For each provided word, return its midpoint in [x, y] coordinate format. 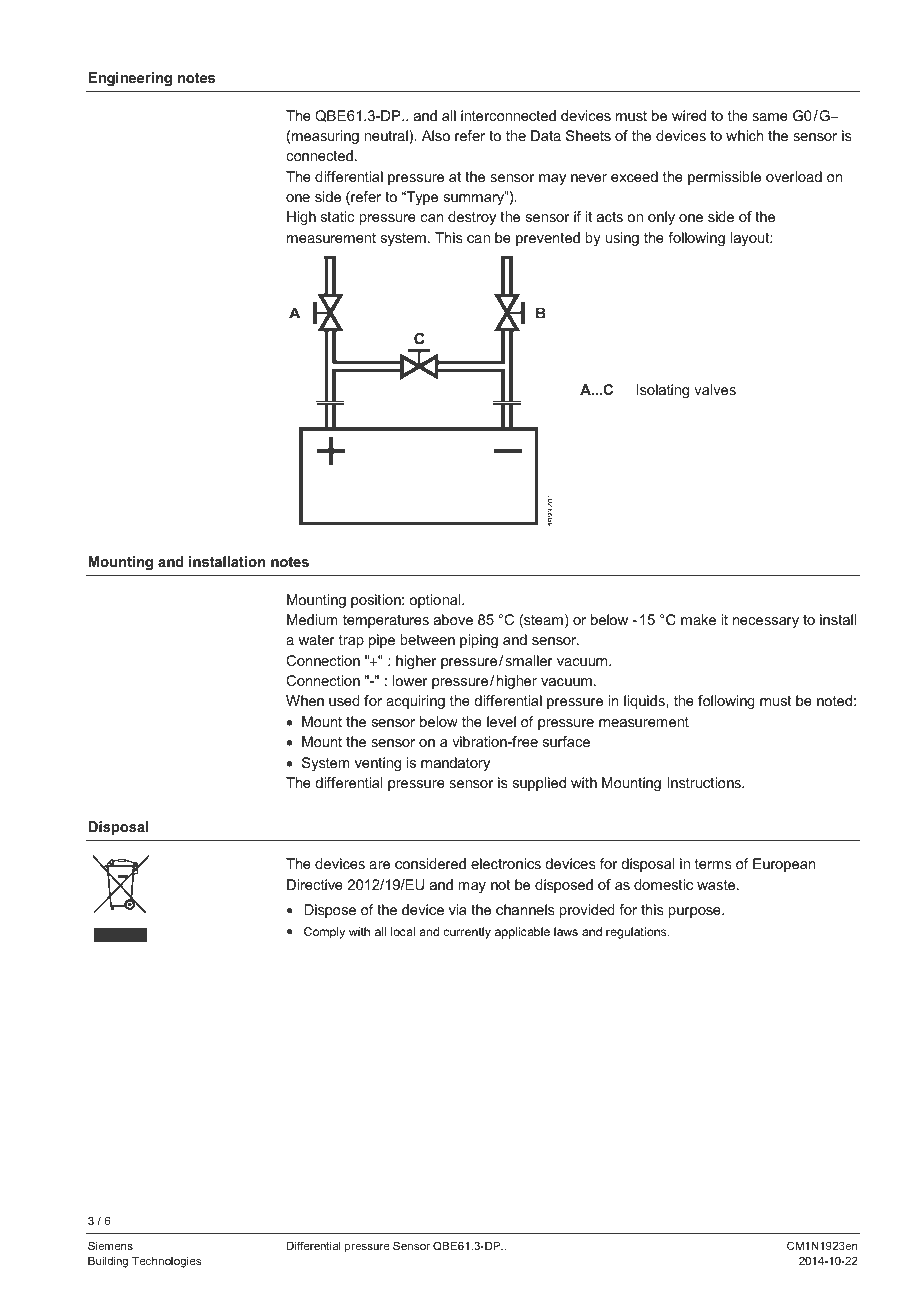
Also [436, 135]
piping [479, 641]
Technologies [166, 1262]
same [770, 117]
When [305, 700]
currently [467, 933]
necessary [766, 622]
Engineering [130, 79]
